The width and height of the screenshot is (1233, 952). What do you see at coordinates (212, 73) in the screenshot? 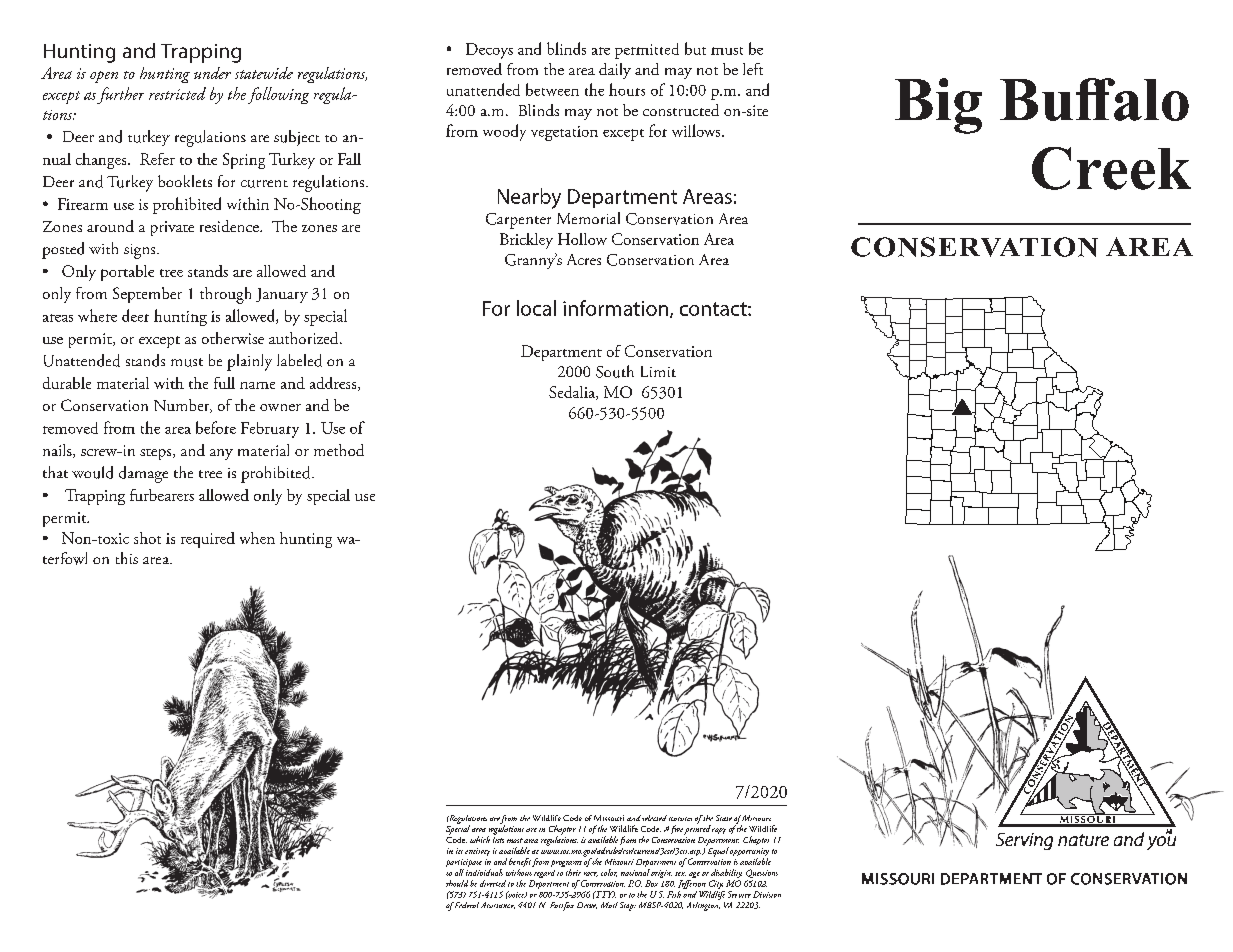
I see `under` at bounding box center [212, 73].
